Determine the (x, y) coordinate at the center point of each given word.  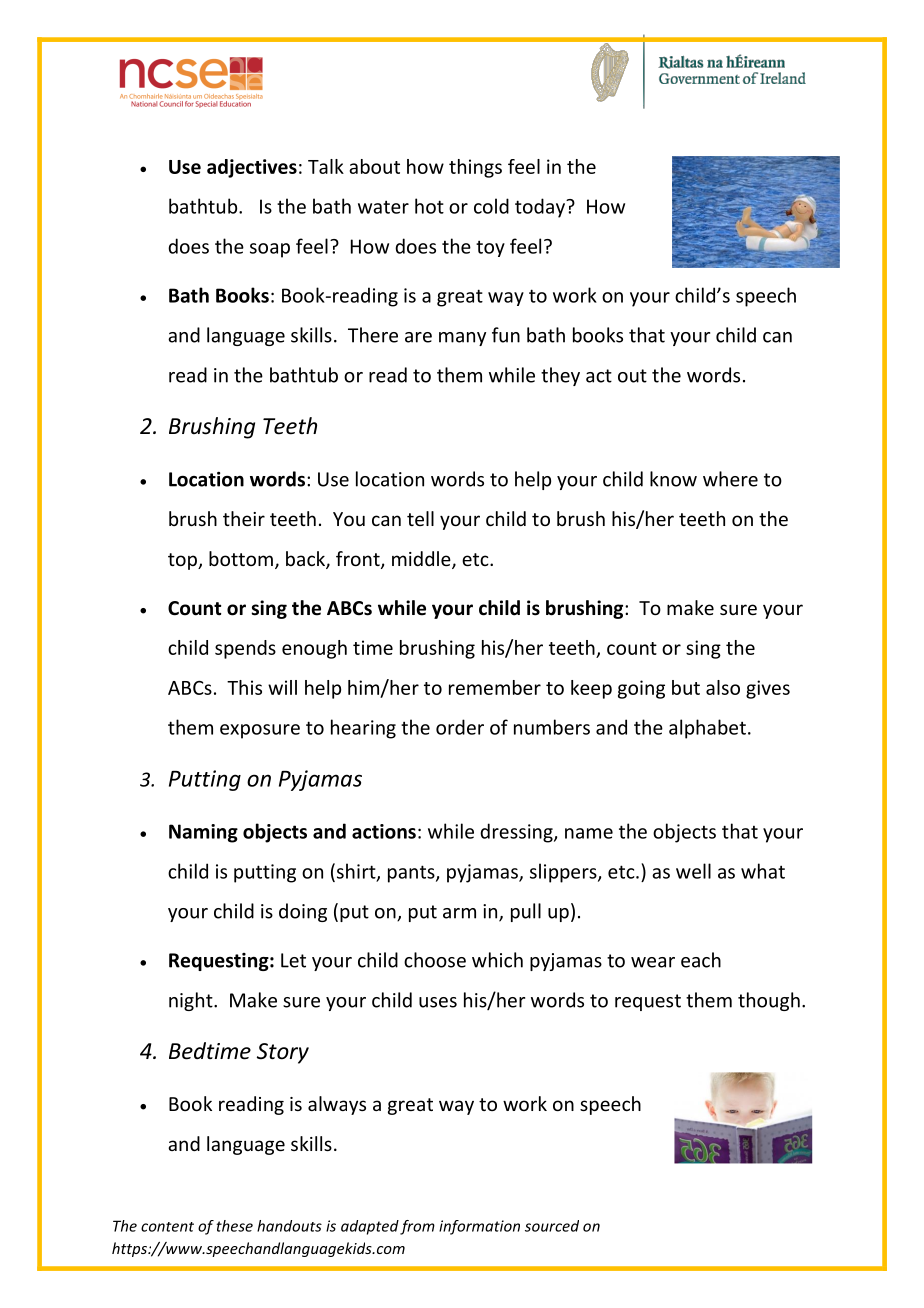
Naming (203, 833)
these (234, 1226)
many (462, 339)
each (701, 960)
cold (491, 206)
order (460, 727)
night (192, 1001)
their (244, 518)
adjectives (252, 168)
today (541, 208)
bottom (241, 558)
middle (422, 560)
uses (438, 1002)
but (686, 687)
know (673, 479)
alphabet (707, 729)
